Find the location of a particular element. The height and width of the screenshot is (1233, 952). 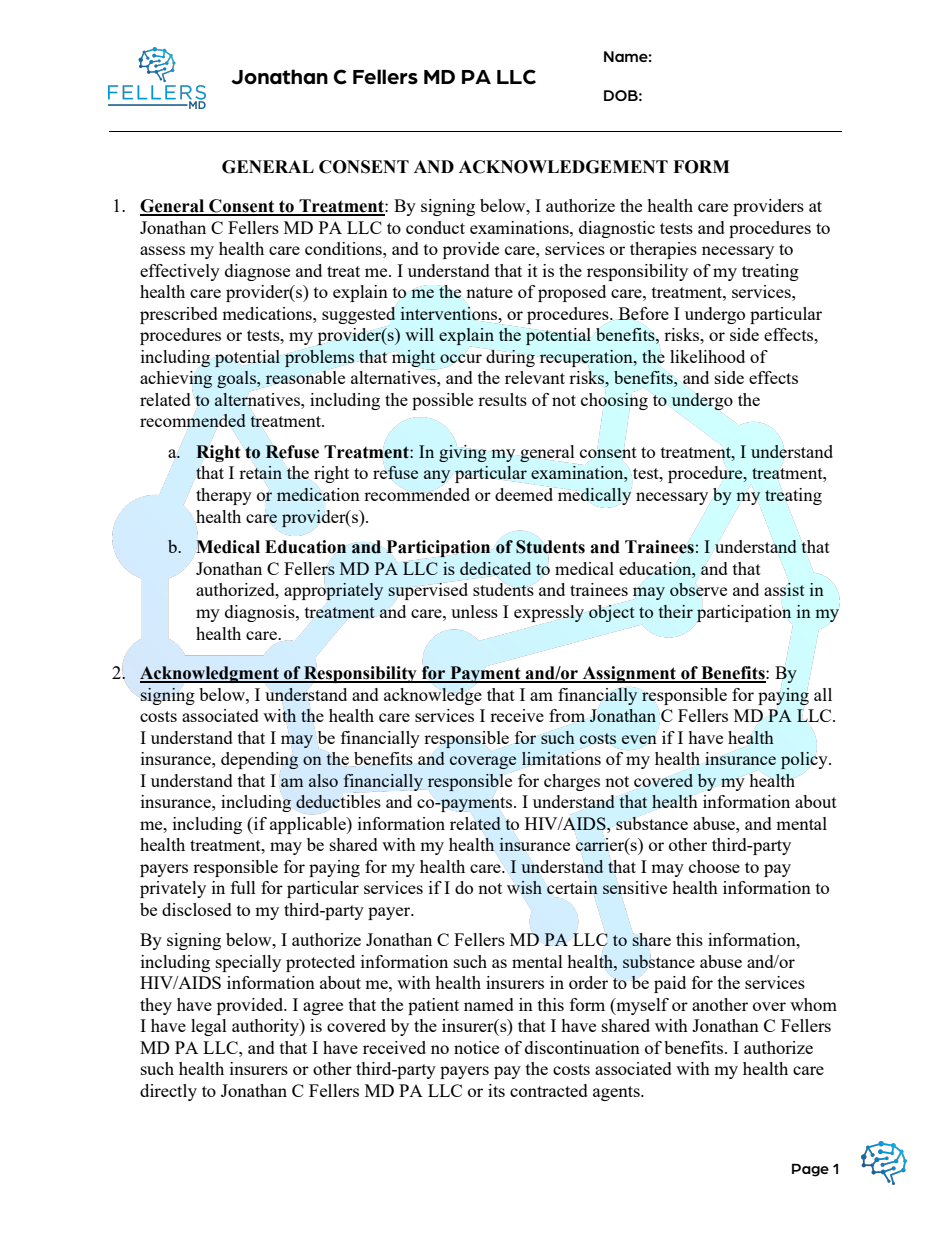

dedicated is located at coordinates (495, 568).
